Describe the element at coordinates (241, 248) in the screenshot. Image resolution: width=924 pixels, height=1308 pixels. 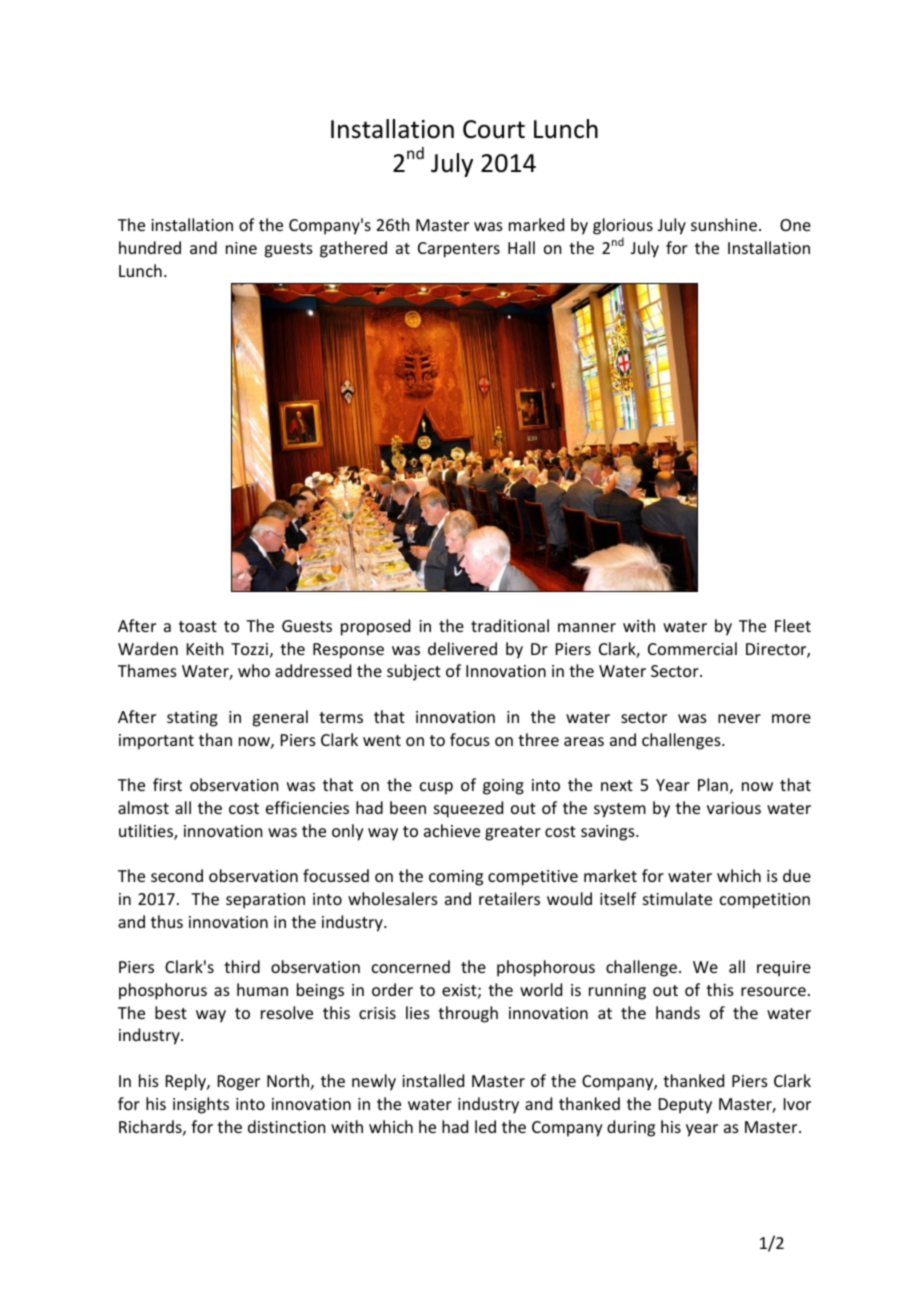
I see `nine` at that location.
